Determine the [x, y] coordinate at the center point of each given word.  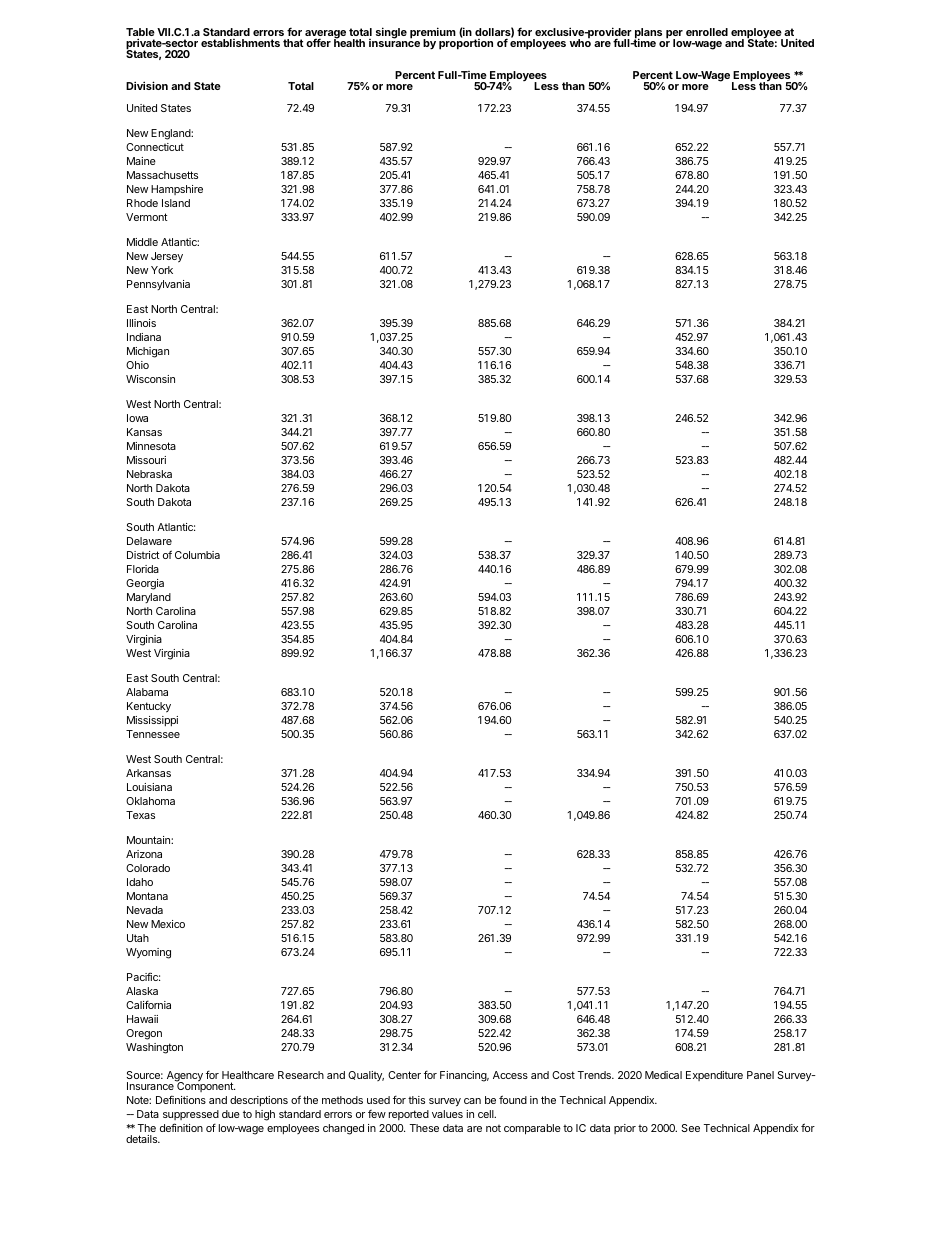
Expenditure [714, 1076]
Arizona [144, 854]
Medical [663, 1075]
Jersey [167, 257]
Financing [464, 1076]
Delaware [149, 541]
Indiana [144, 337]
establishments [240, 43]
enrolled [707, 32]
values [447, 1114]
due [231, 1114]
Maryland [149, 598]
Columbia [197, 555]
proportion [466, 43]
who [580, 42]
